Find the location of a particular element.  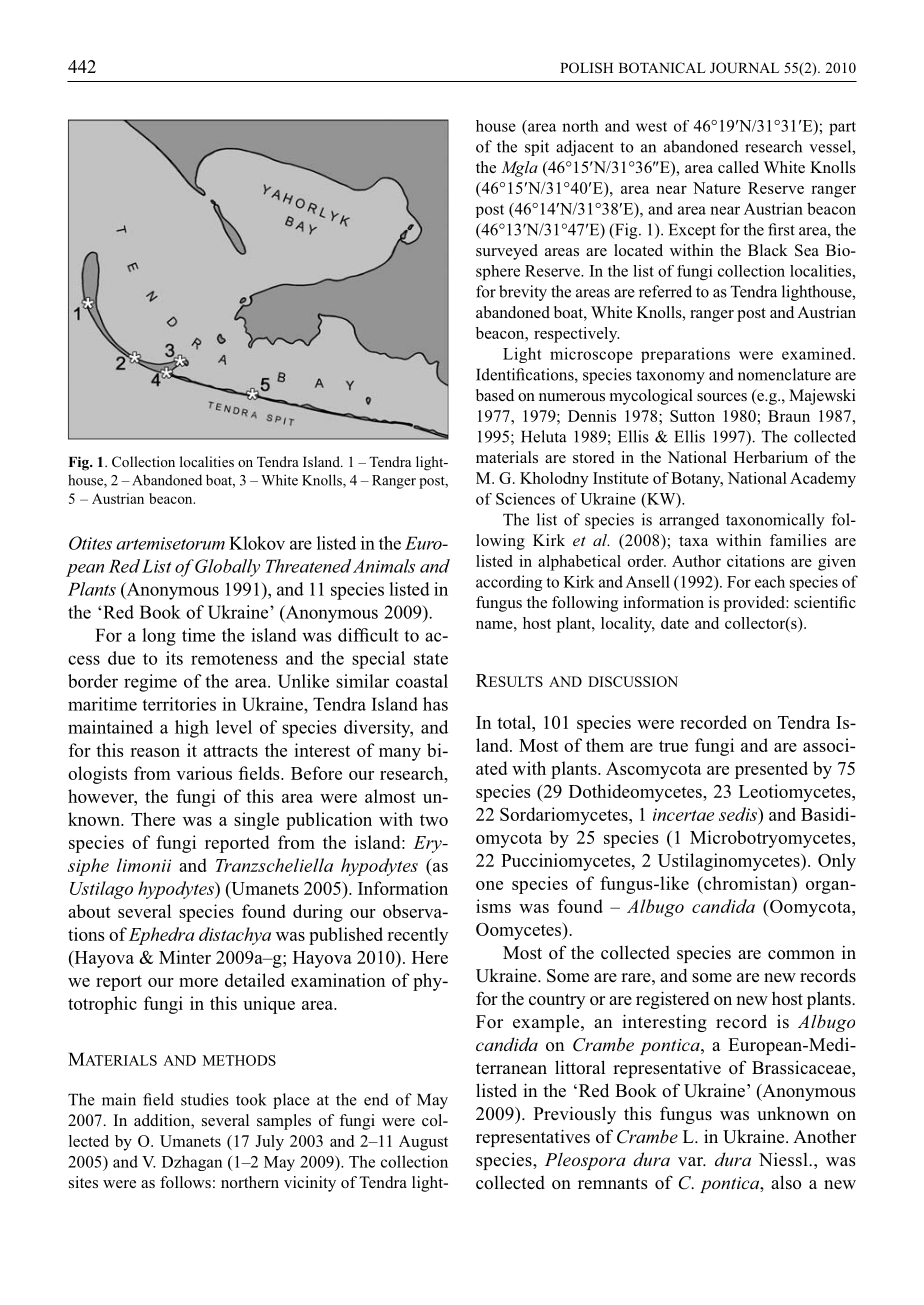

Ephedra is located at coordinates (162, 936).
